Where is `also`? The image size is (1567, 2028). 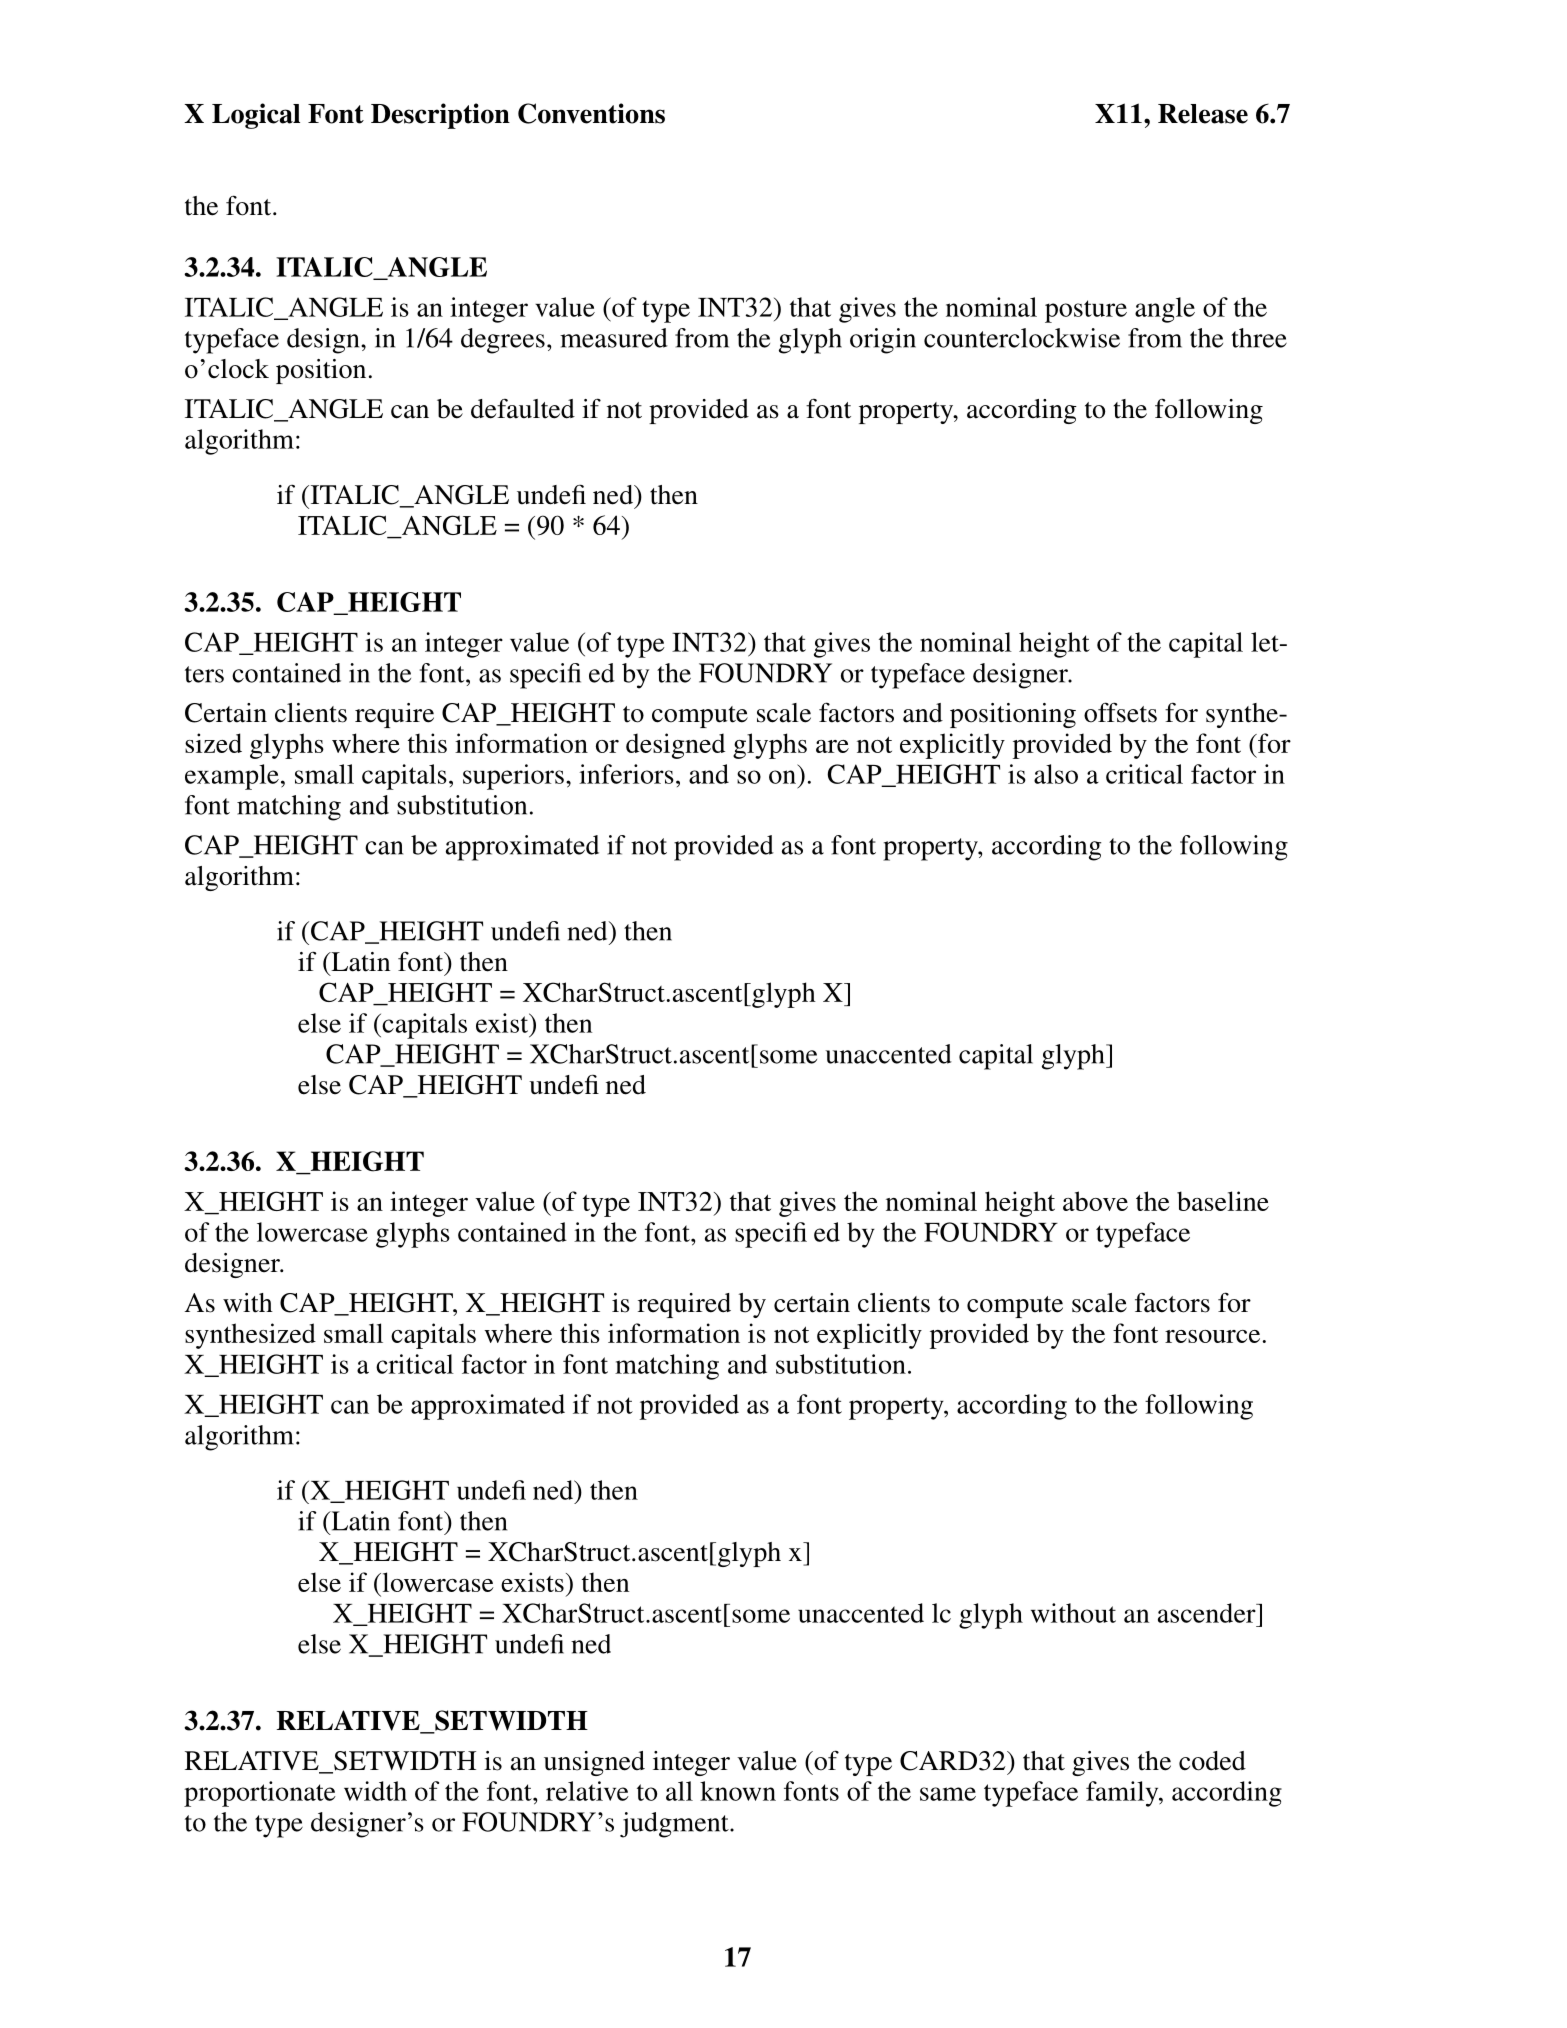
also is located at coordinates (1056, 774).
